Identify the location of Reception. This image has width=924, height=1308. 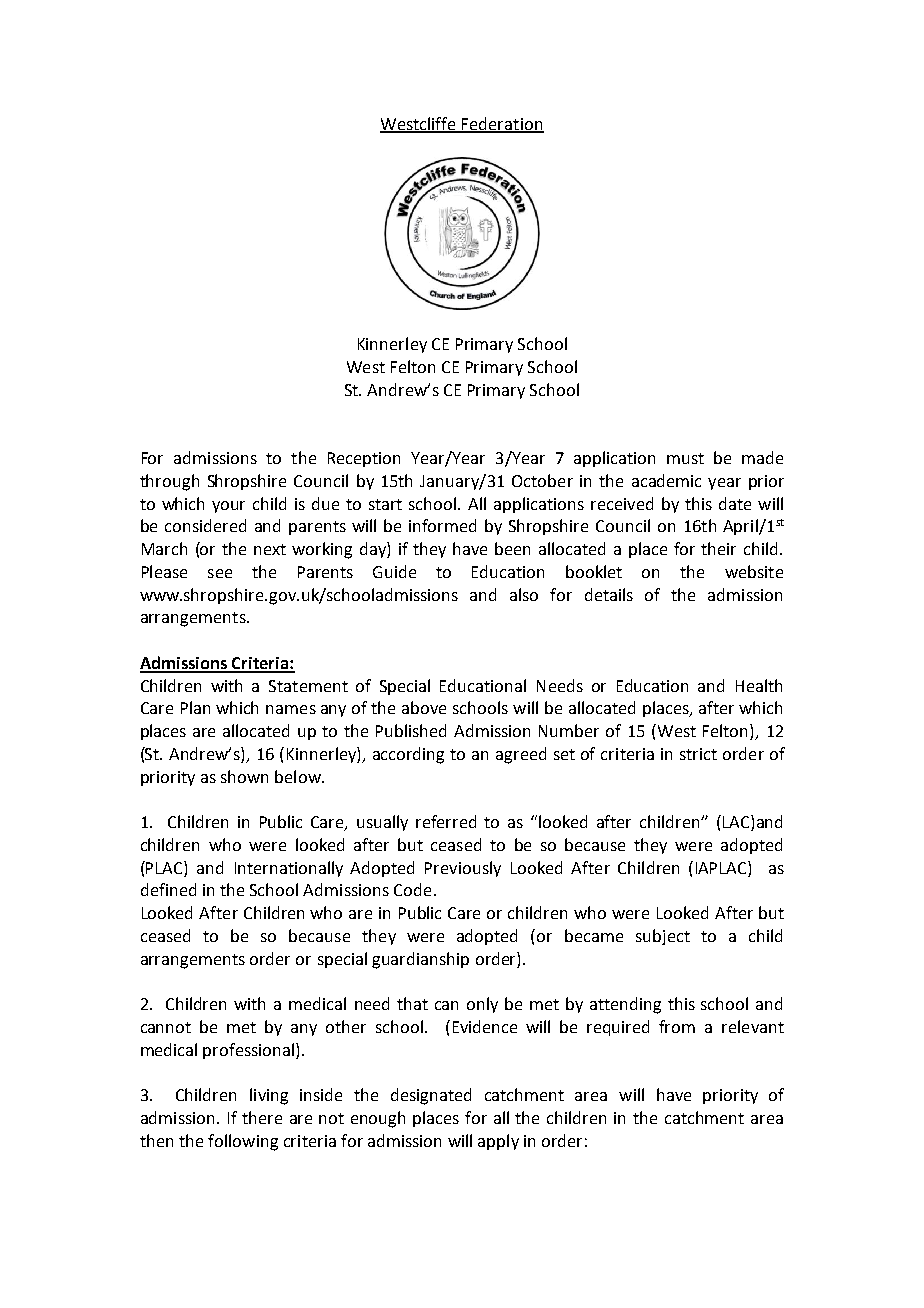
(364, 459).
